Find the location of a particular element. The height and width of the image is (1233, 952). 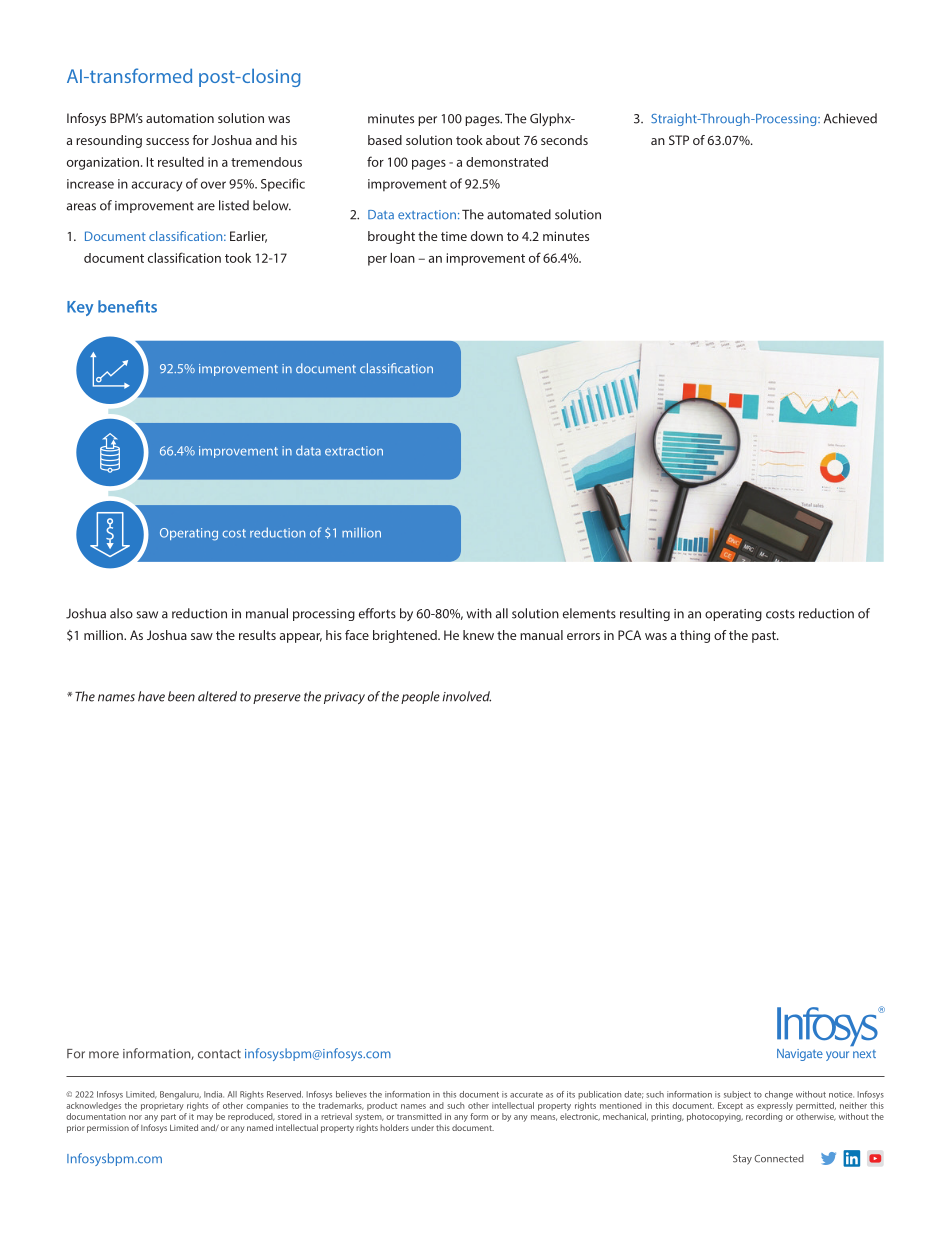

involved is located at coordinates (467, 696).
